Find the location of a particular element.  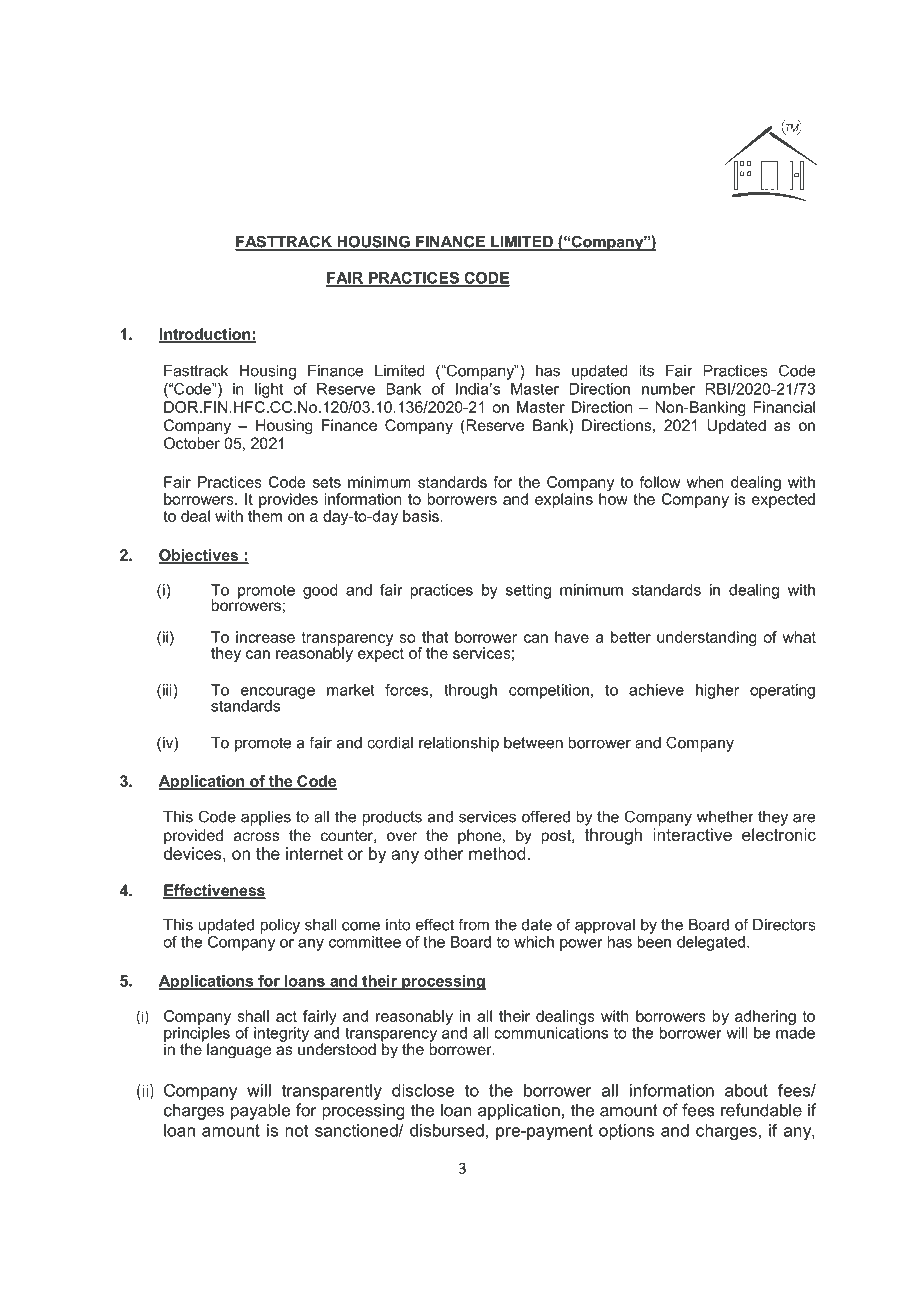

across is located at coordinates (257, 836).
